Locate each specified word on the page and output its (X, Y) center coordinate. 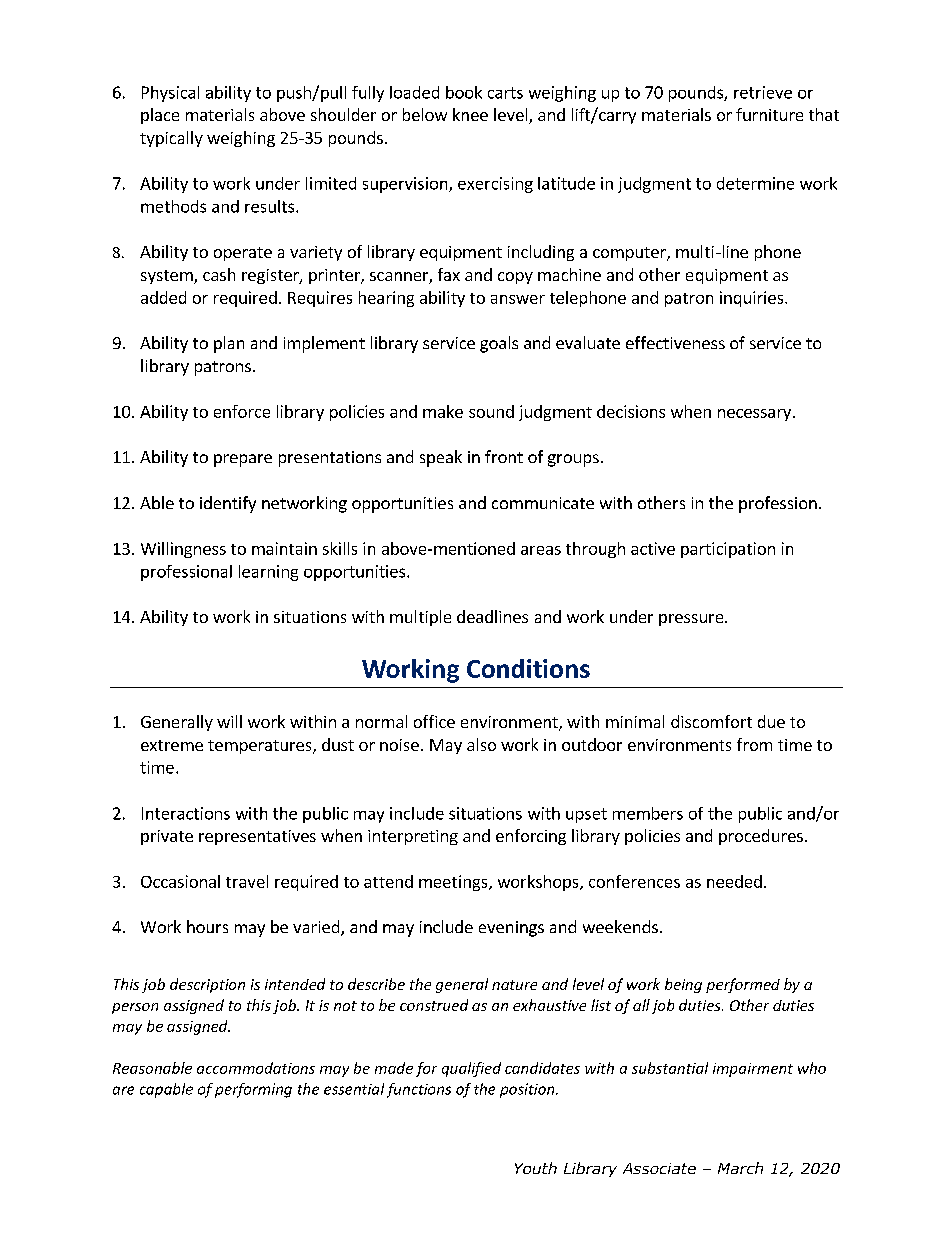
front (504, 456)
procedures (761, 837)
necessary (754, 415)
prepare (243, 460)
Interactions (186, 813)
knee (470, 114)
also (481, 744)
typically (171, 139)
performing (253, 1090)
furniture (769, 114)
